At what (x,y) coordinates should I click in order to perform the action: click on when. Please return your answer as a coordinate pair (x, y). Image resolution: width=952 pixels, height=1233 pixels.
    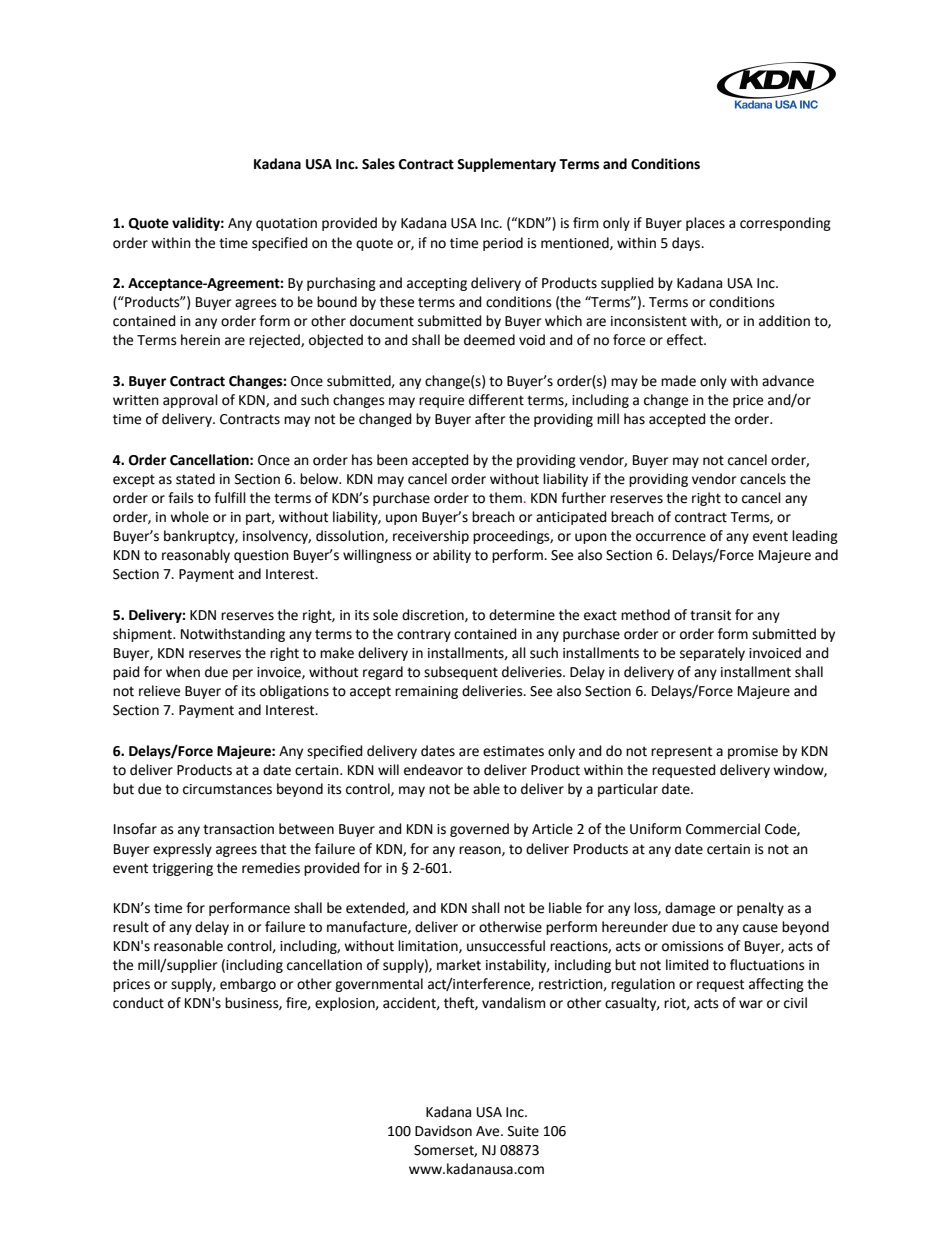
    Looking at the image, I should click on (183, 672).
